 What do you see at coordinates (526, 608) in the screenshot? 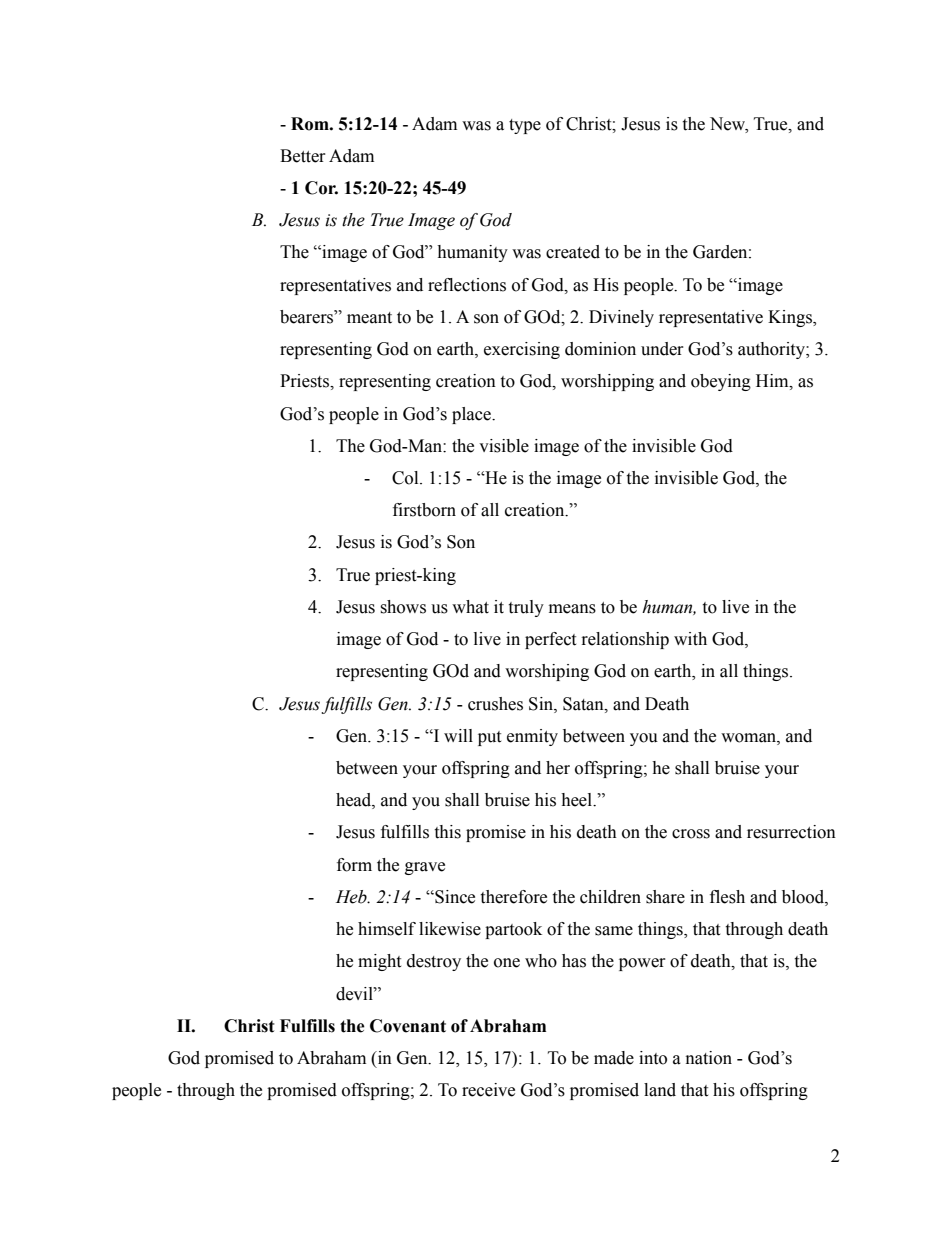
I see `truly` at bounding box center [526, 608].
